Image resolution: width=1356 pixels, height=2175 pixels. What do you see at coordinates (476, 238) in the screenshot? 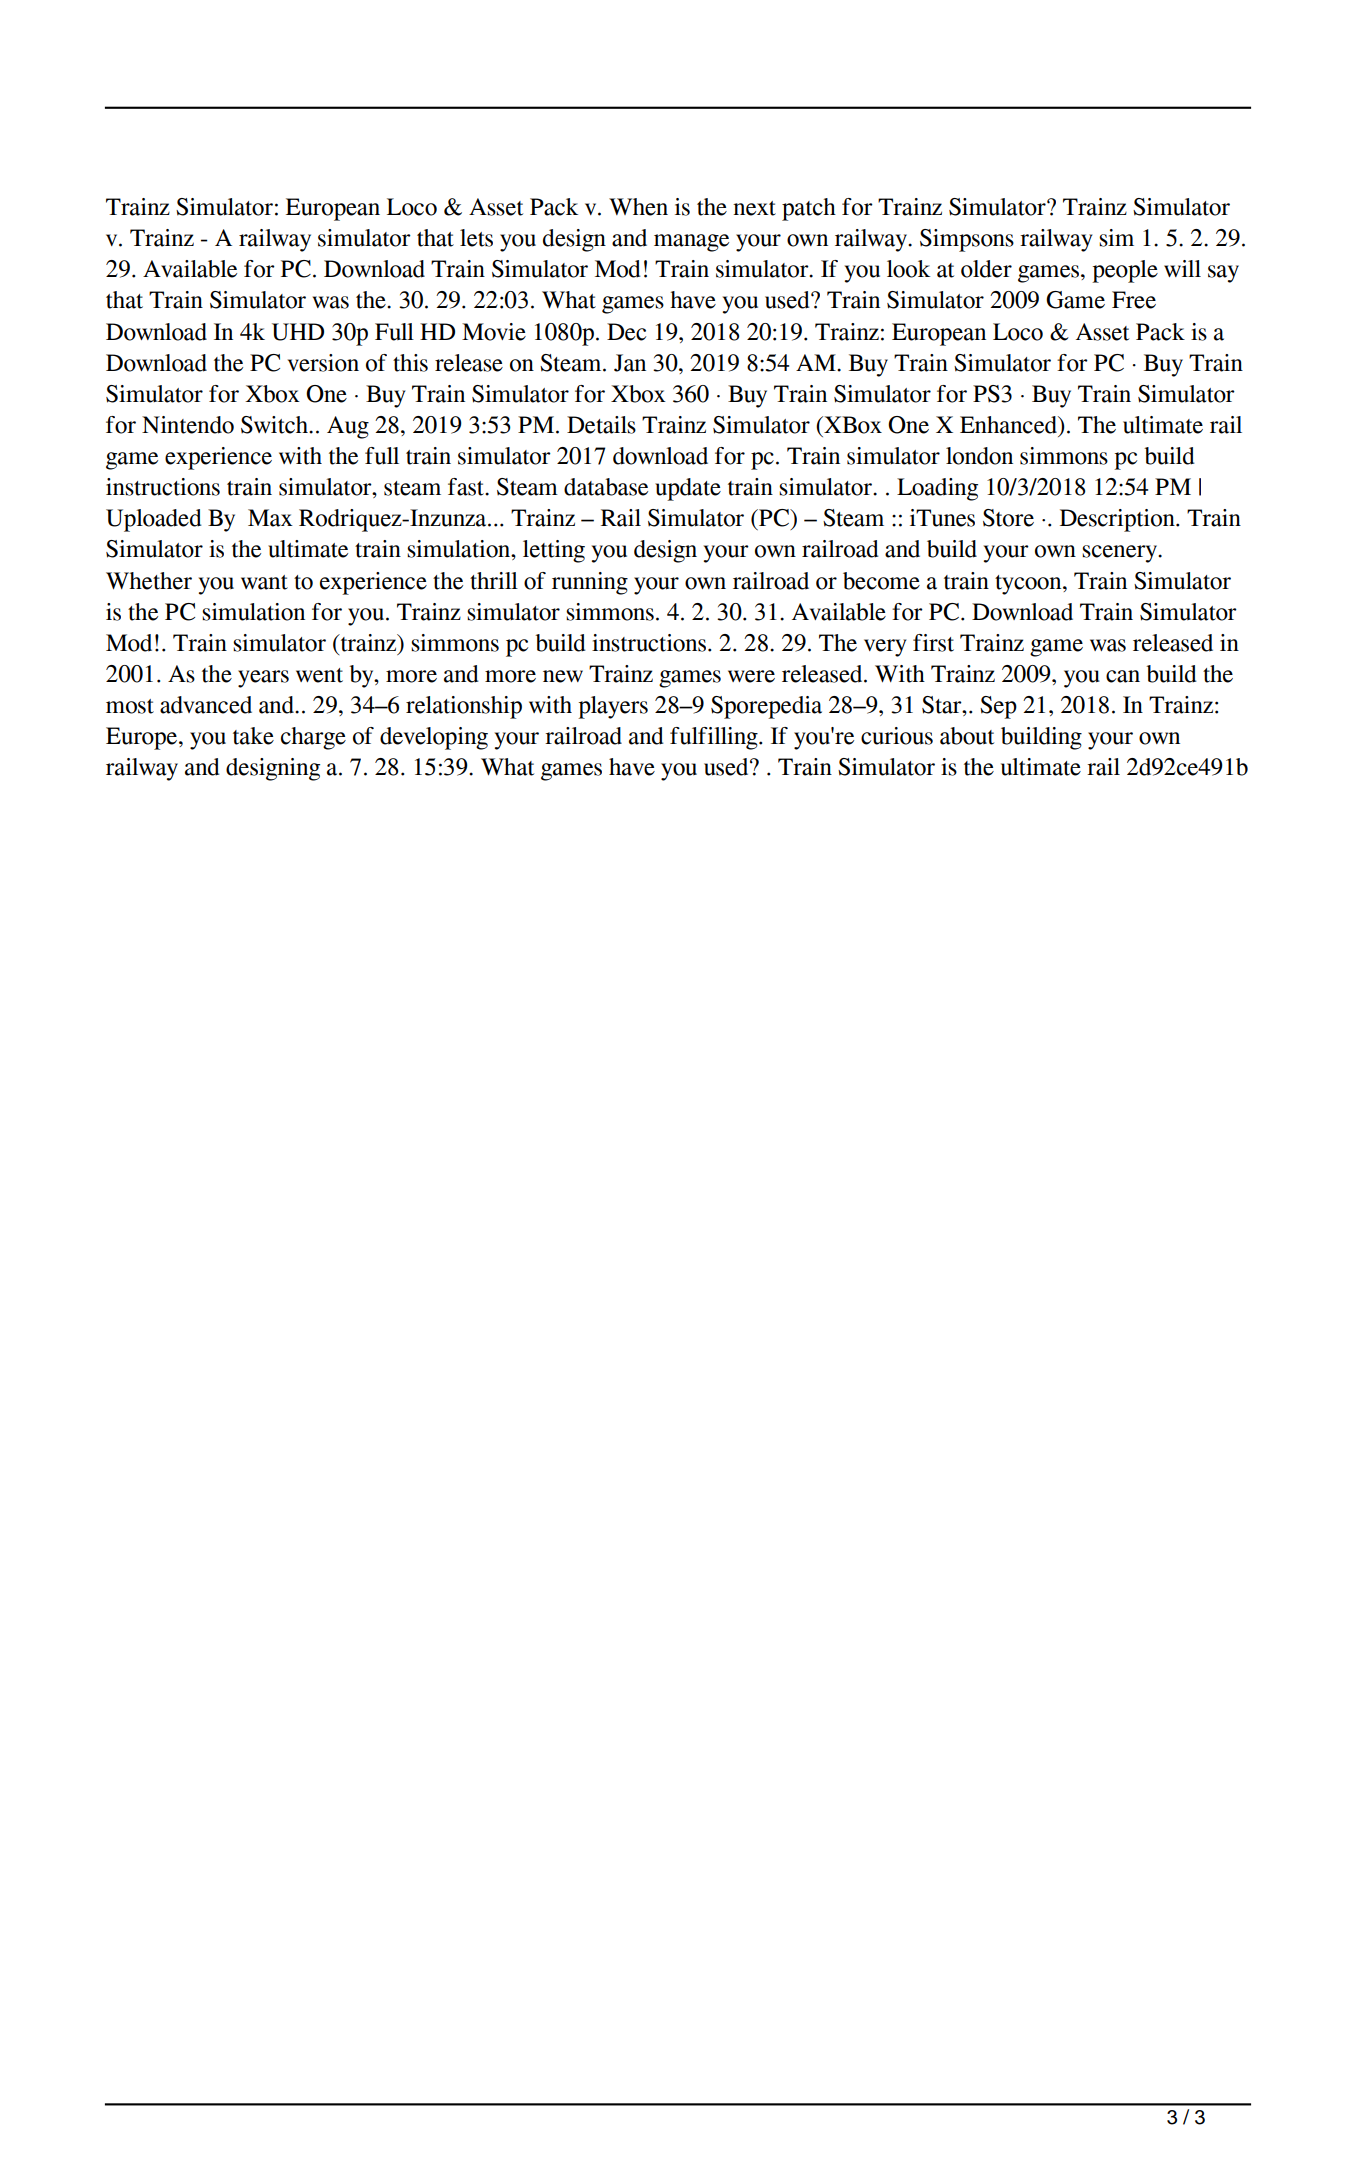
I see `lets` at bounding box center [476, 238].
